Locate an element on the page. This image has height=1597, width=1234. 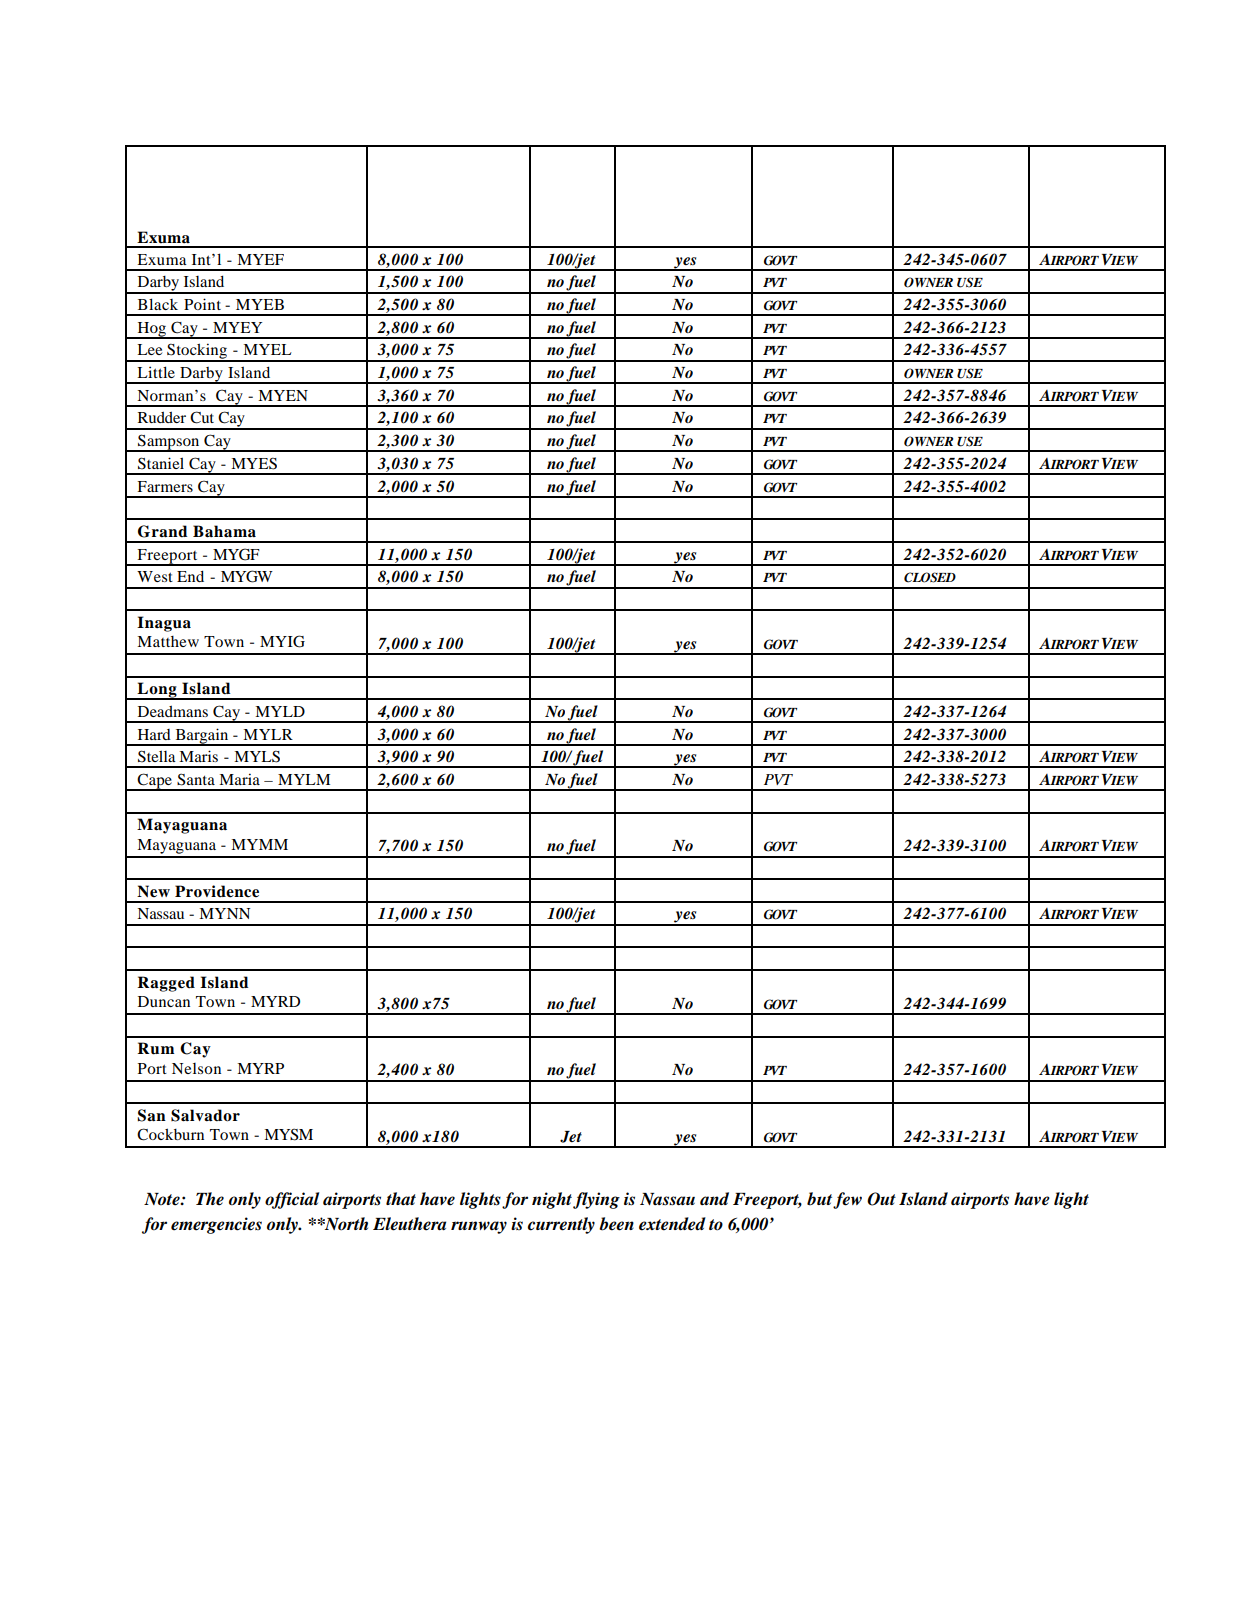
Maris is located at coordinates (198, 756).
